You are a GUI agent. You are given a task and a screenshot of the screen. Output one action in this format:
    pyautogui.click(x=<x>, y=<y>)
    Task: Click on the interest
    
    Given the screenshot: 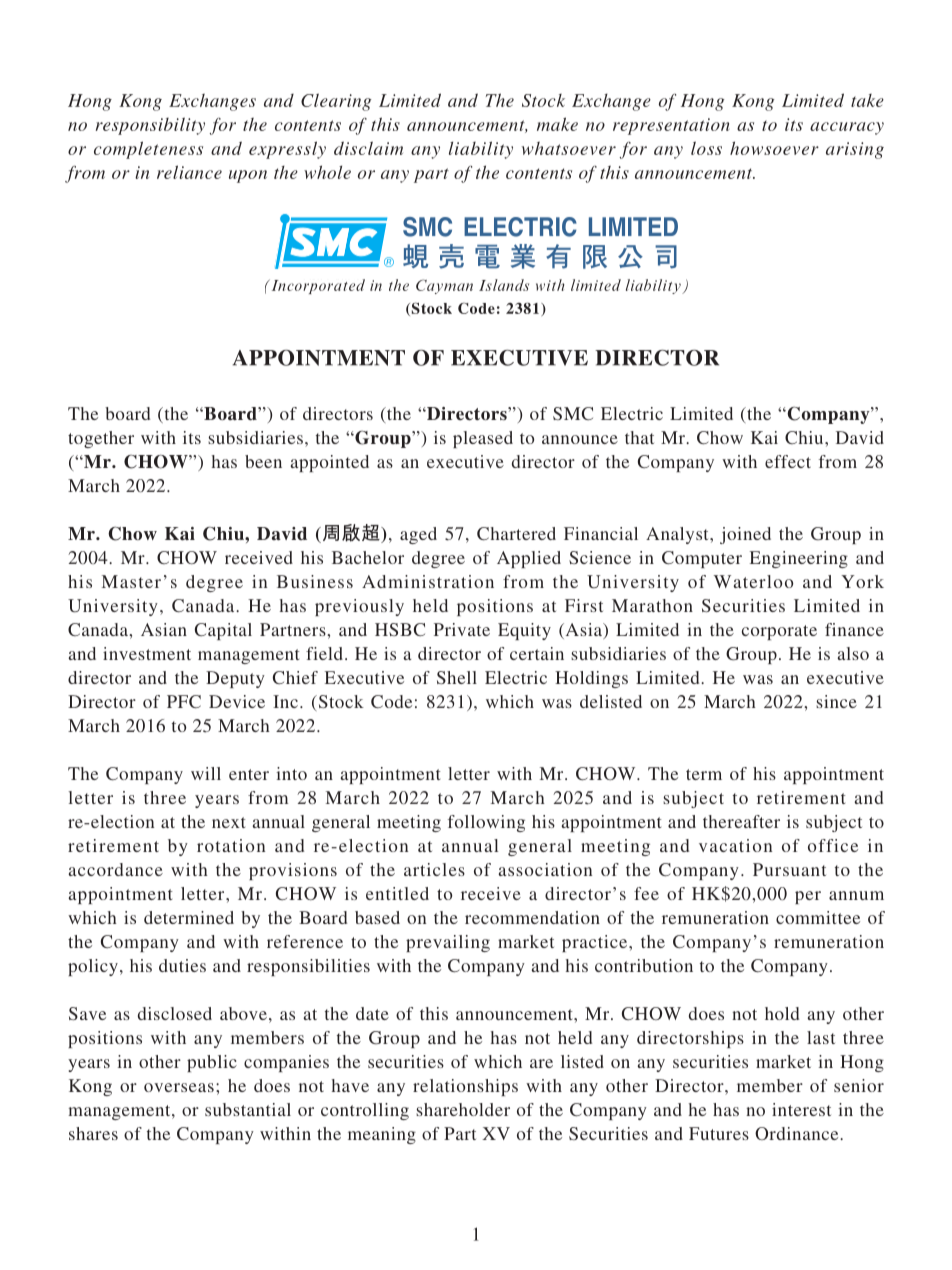 What is the action you would take?
    pyautogui.click(x=801, y=1109)
